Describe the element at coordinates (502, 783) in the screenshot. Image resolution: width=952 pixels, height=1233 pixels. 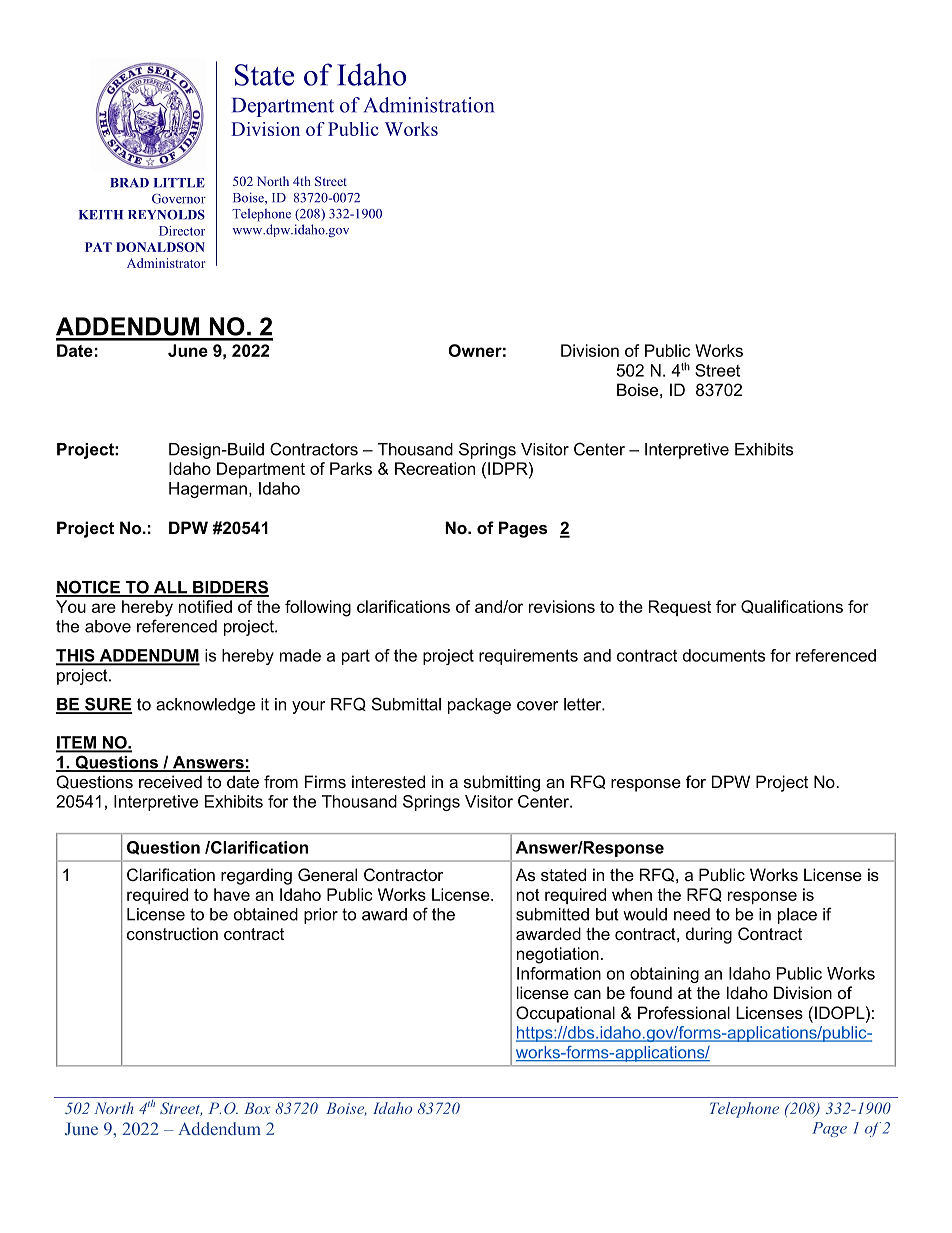
I see `submitting` at that location.
